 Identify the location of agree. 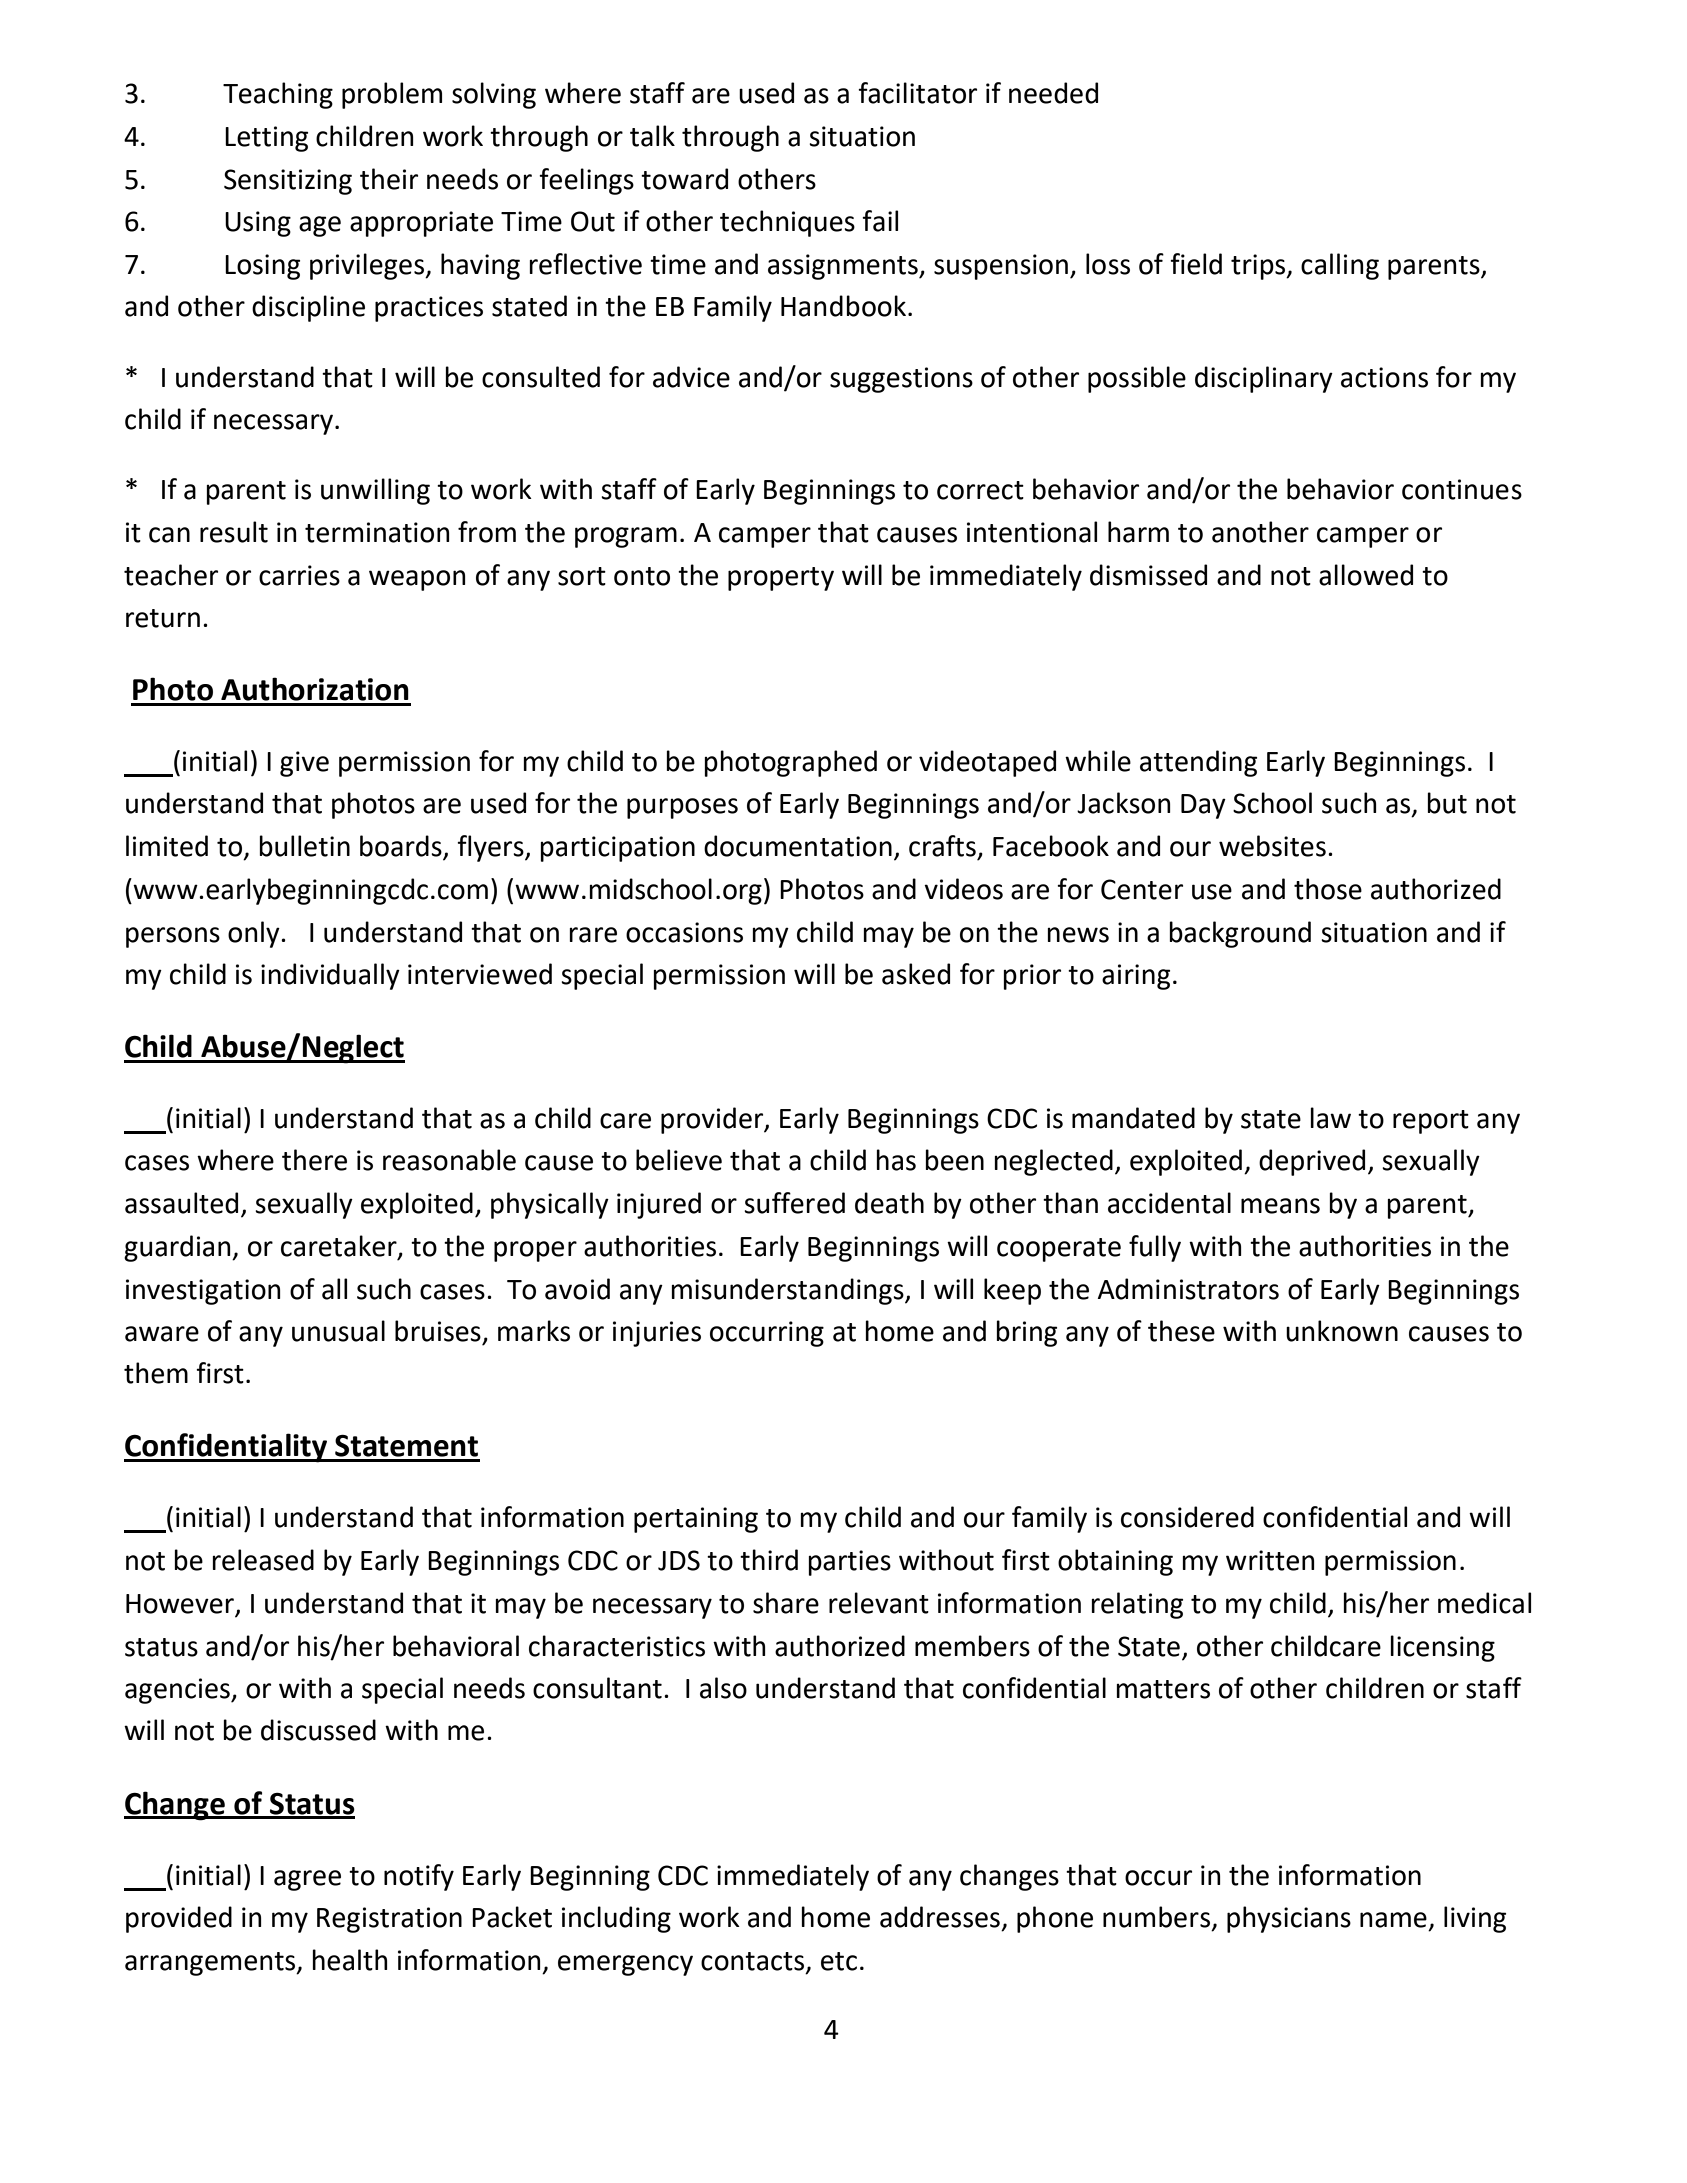
(307, 1880).
